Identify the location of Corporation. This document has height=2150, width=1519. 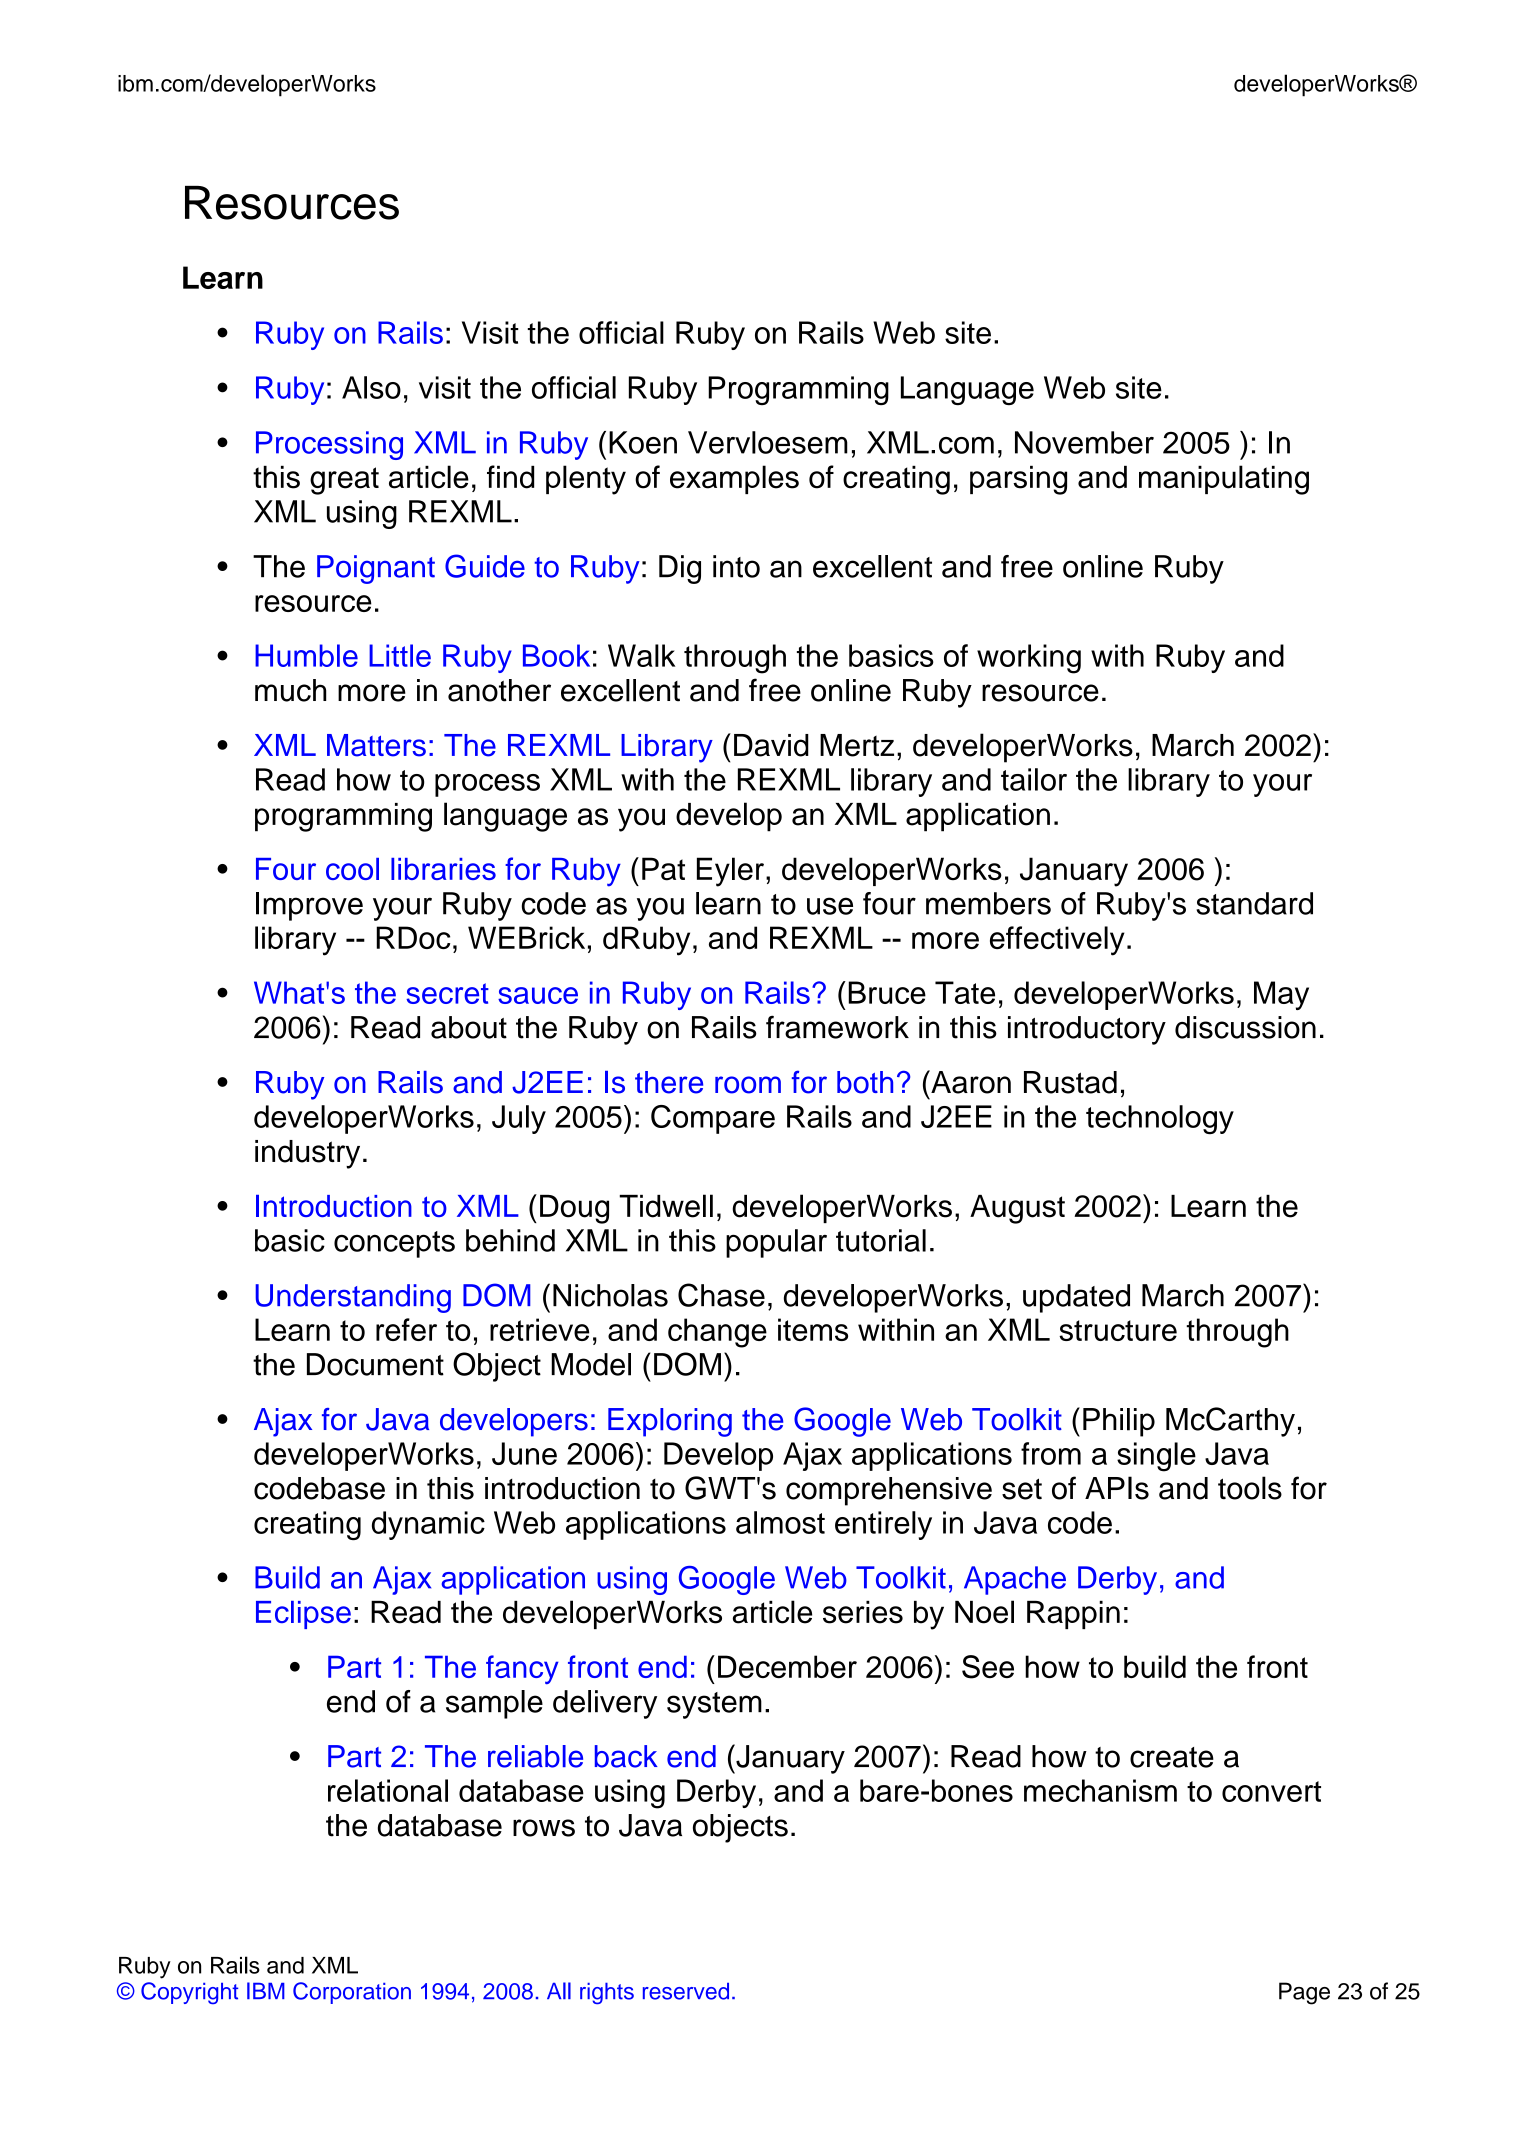
(352, 1993).
